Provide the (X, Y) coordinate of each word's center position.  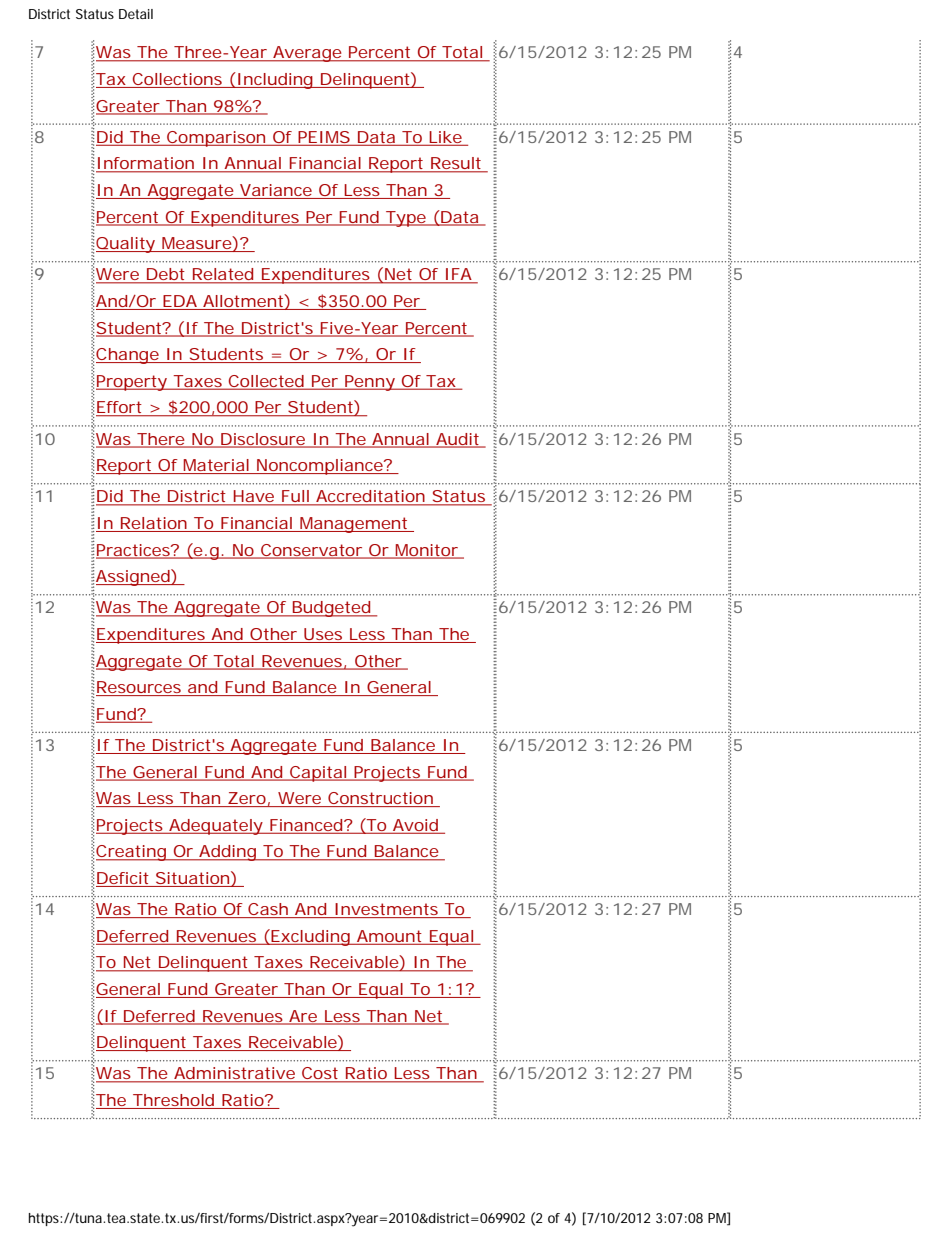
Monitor (427, 551)
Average (307, 54)
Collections (178, 80)
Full (295, 497)
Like (446, 138)
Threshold (173, 1101)
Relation (154, 524)
